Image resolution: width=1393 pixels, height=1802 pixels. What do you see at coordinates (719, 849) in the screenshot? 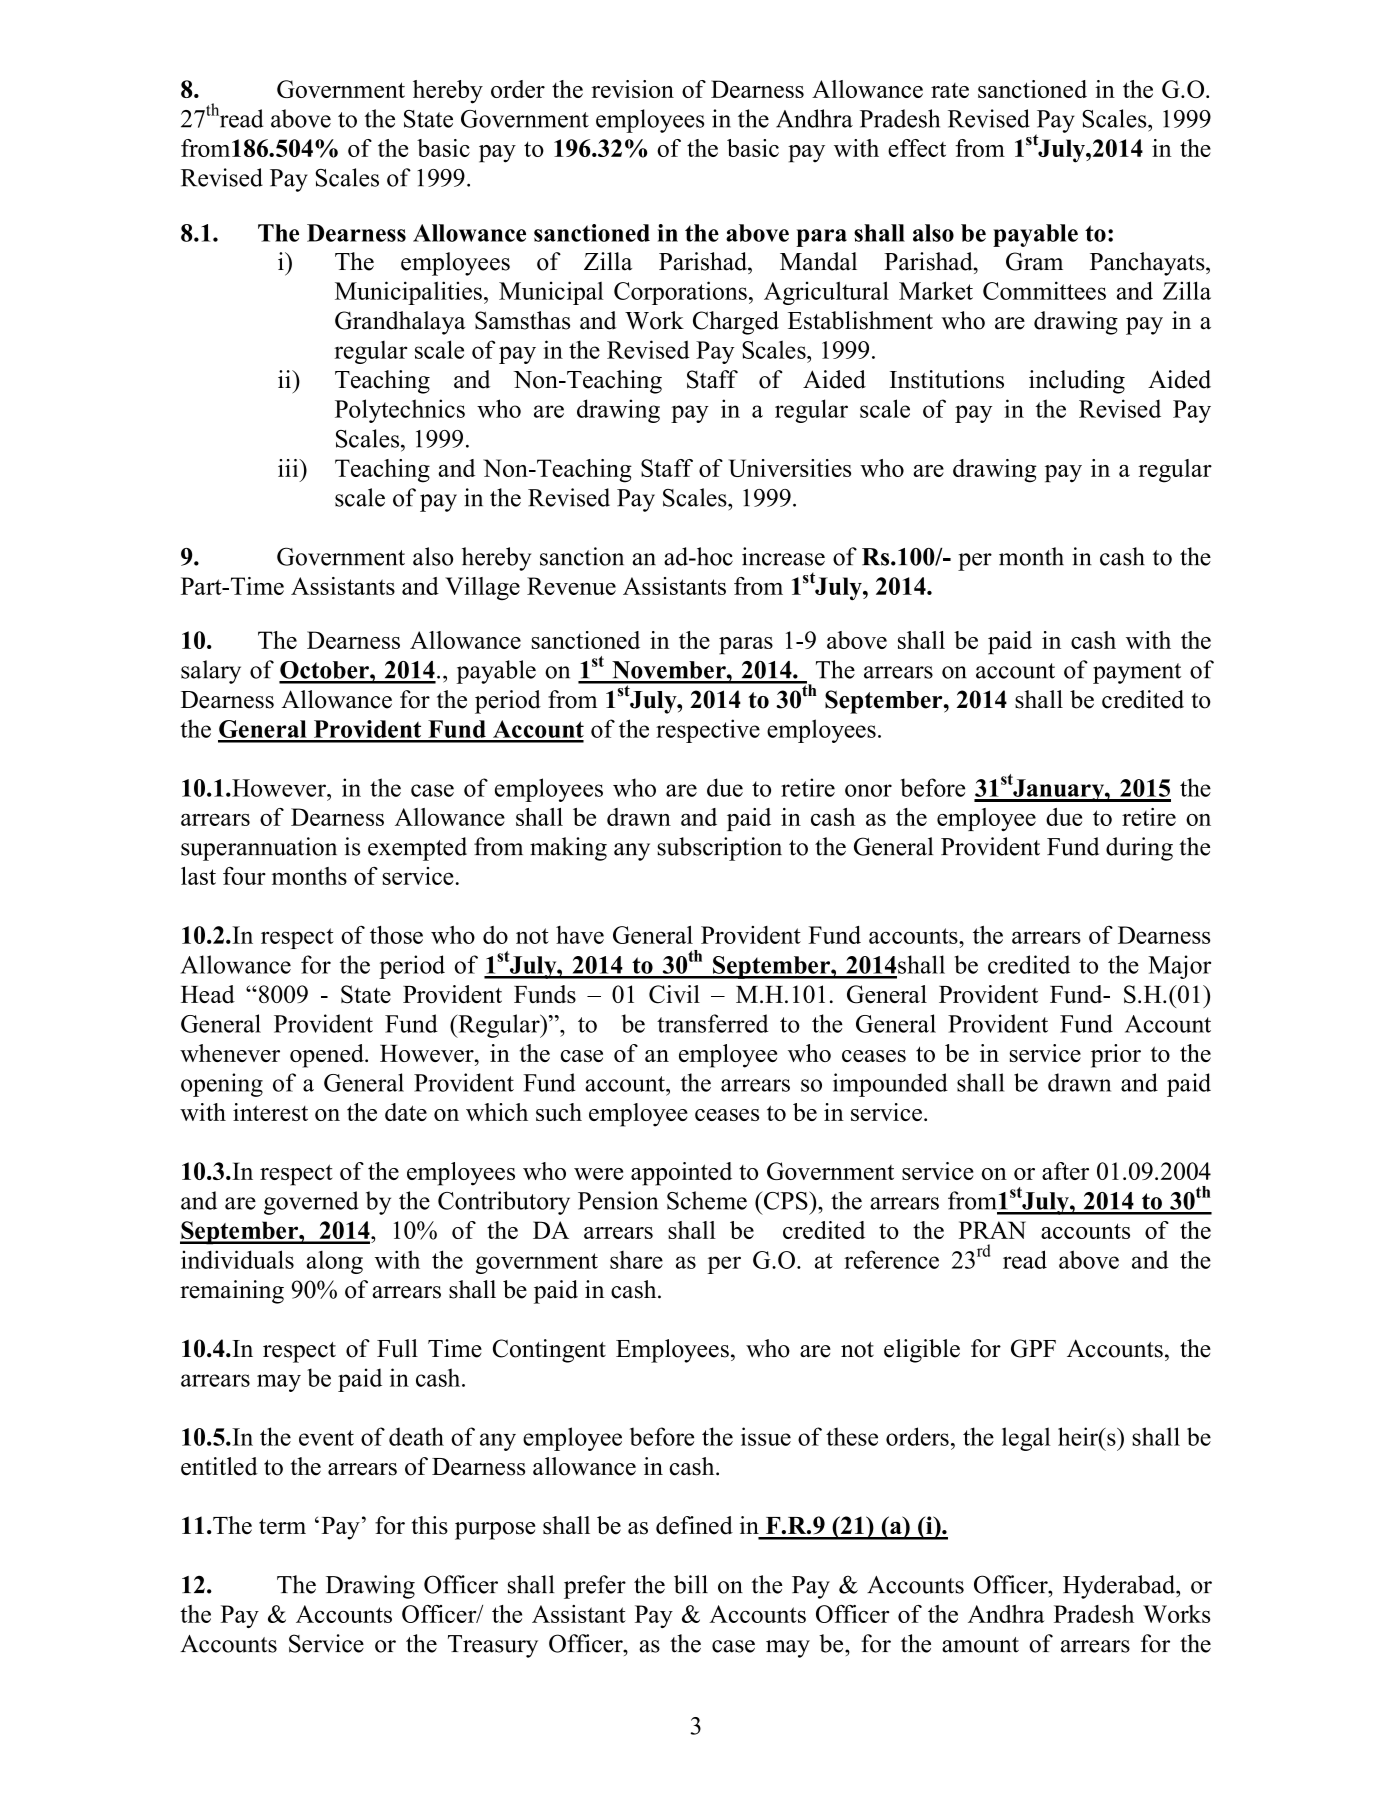
I see `subscription` at bounding box center [719, 849].
